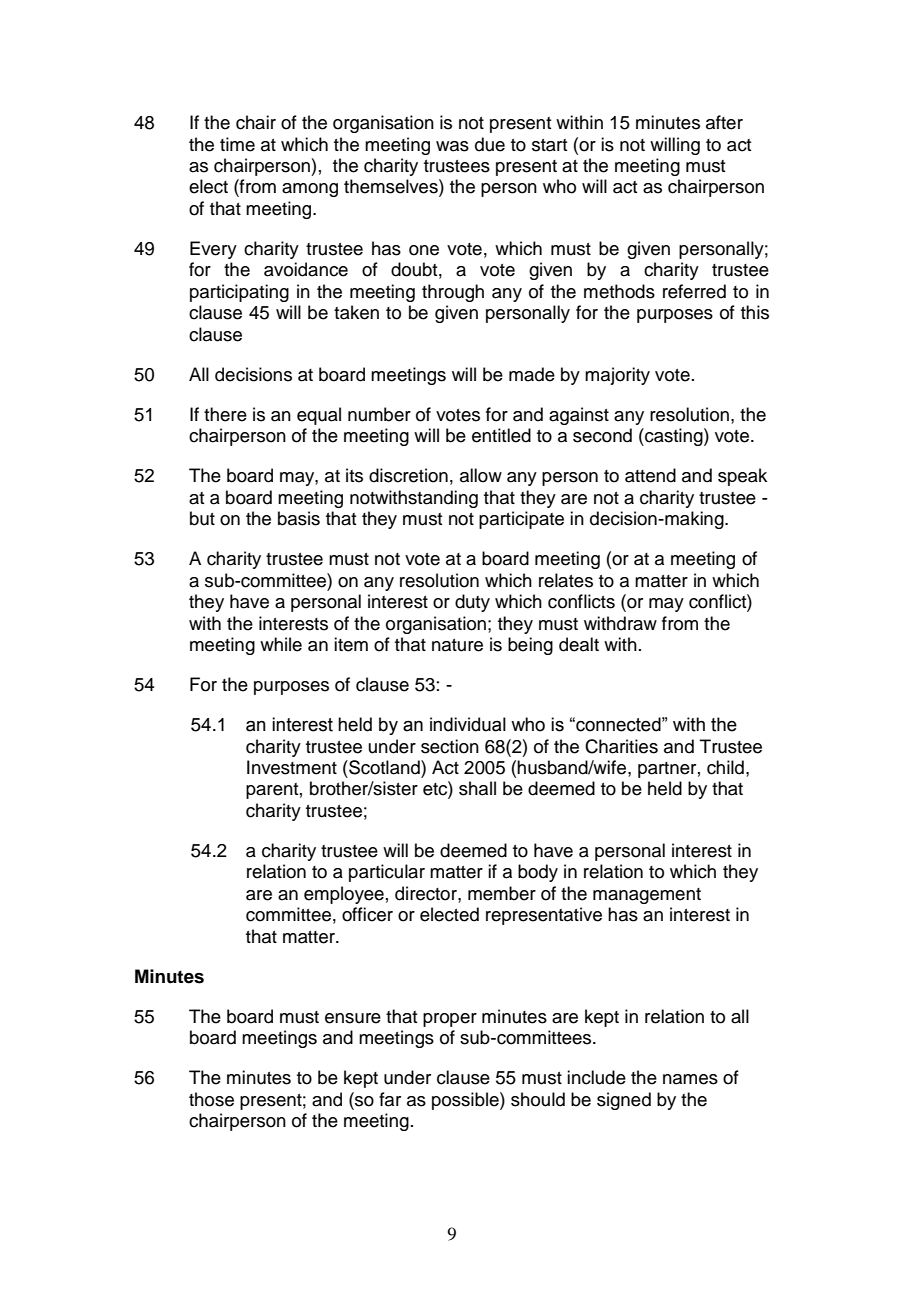 The image size is (924, 1307). Describe the element at coordinates (647, 896) in the document. I see `management` at that location.
